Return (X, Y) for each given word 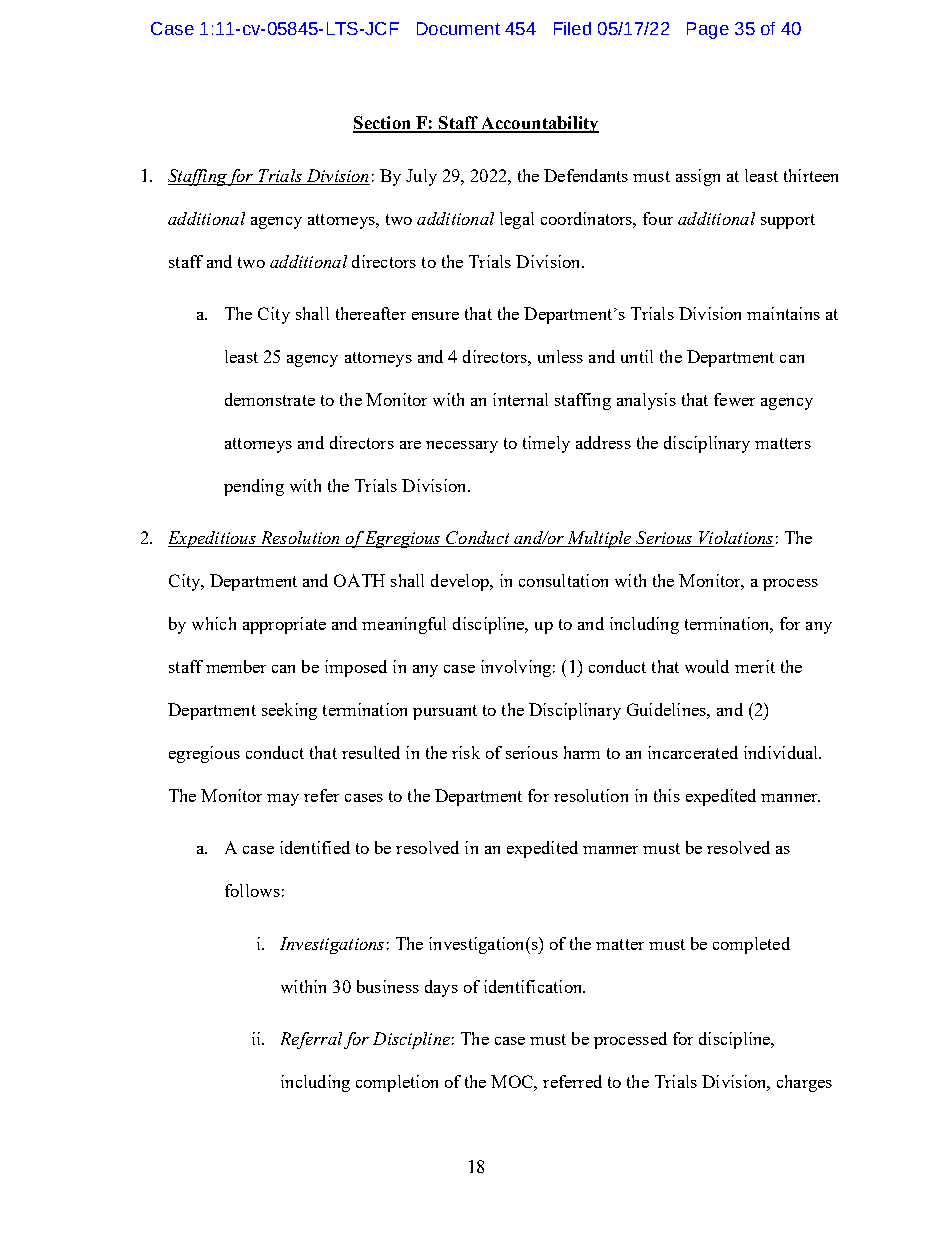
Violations (735, 539)
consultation (563, 580)
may (283, 800)
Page (708, 30)
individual (782, 752)
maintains (783, 313)
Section (383, 124)
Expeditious (213, 539)
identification (534, 986)
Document (458, 28)
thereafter (371, 313)
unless (560, 356)
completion (397, 1083)
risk (466, 752)
